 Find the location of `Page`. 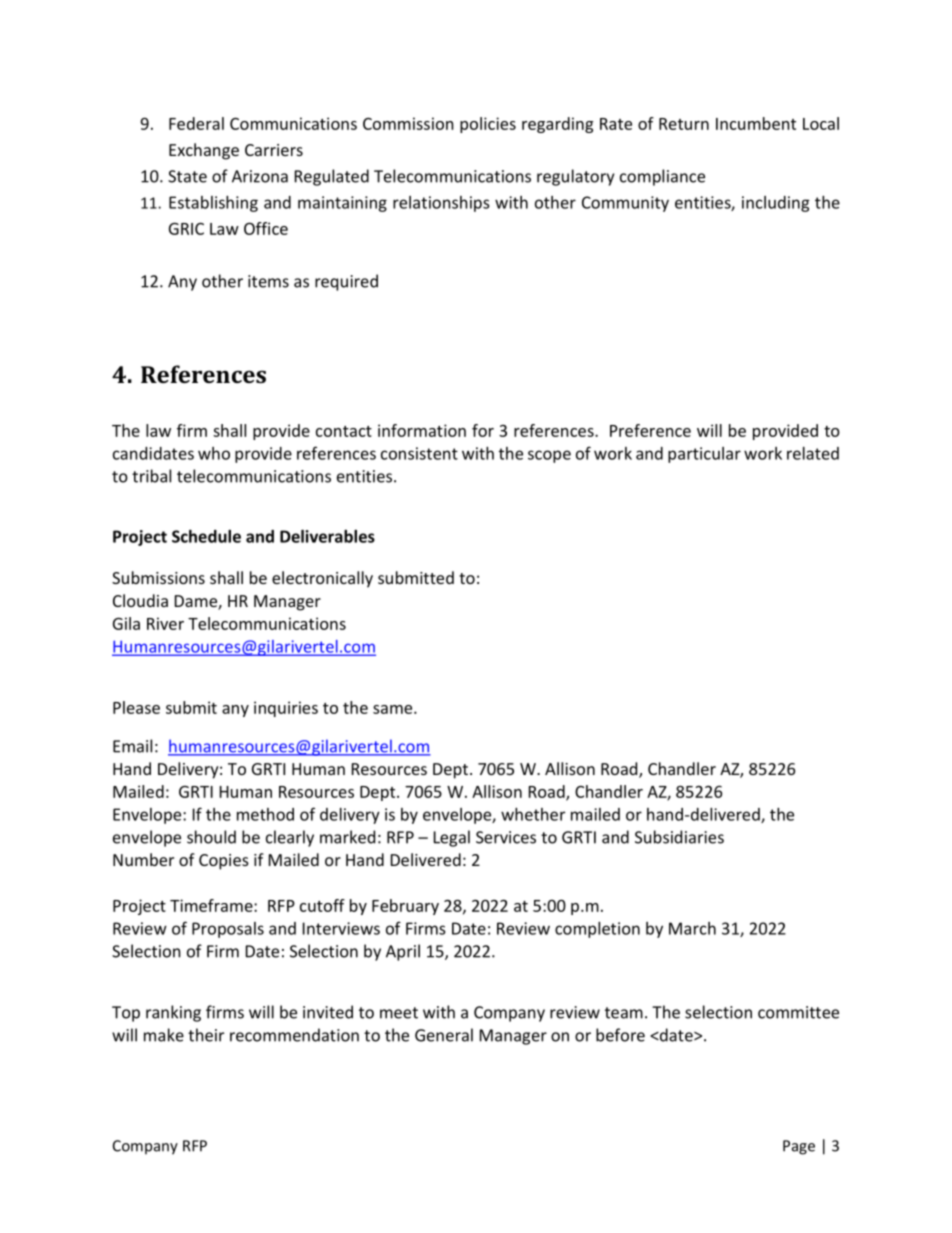

Page is located at coordinates (799, 1147).
